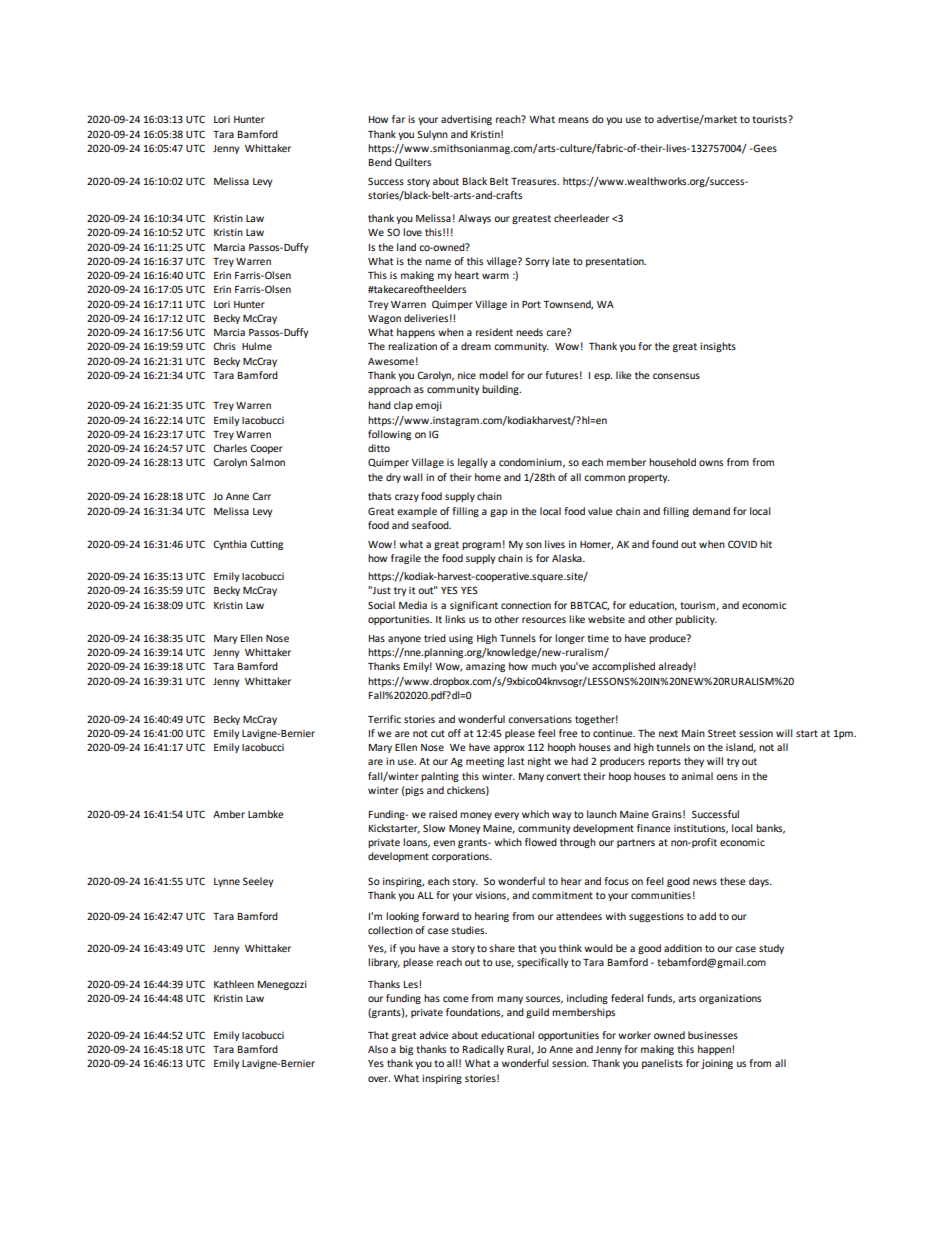 The height and width of the screenshot is (1233, 952). What do you see at coordinates (466, 120) in the screenshot?
I see `advertising` at bounding box center [466, 120].
